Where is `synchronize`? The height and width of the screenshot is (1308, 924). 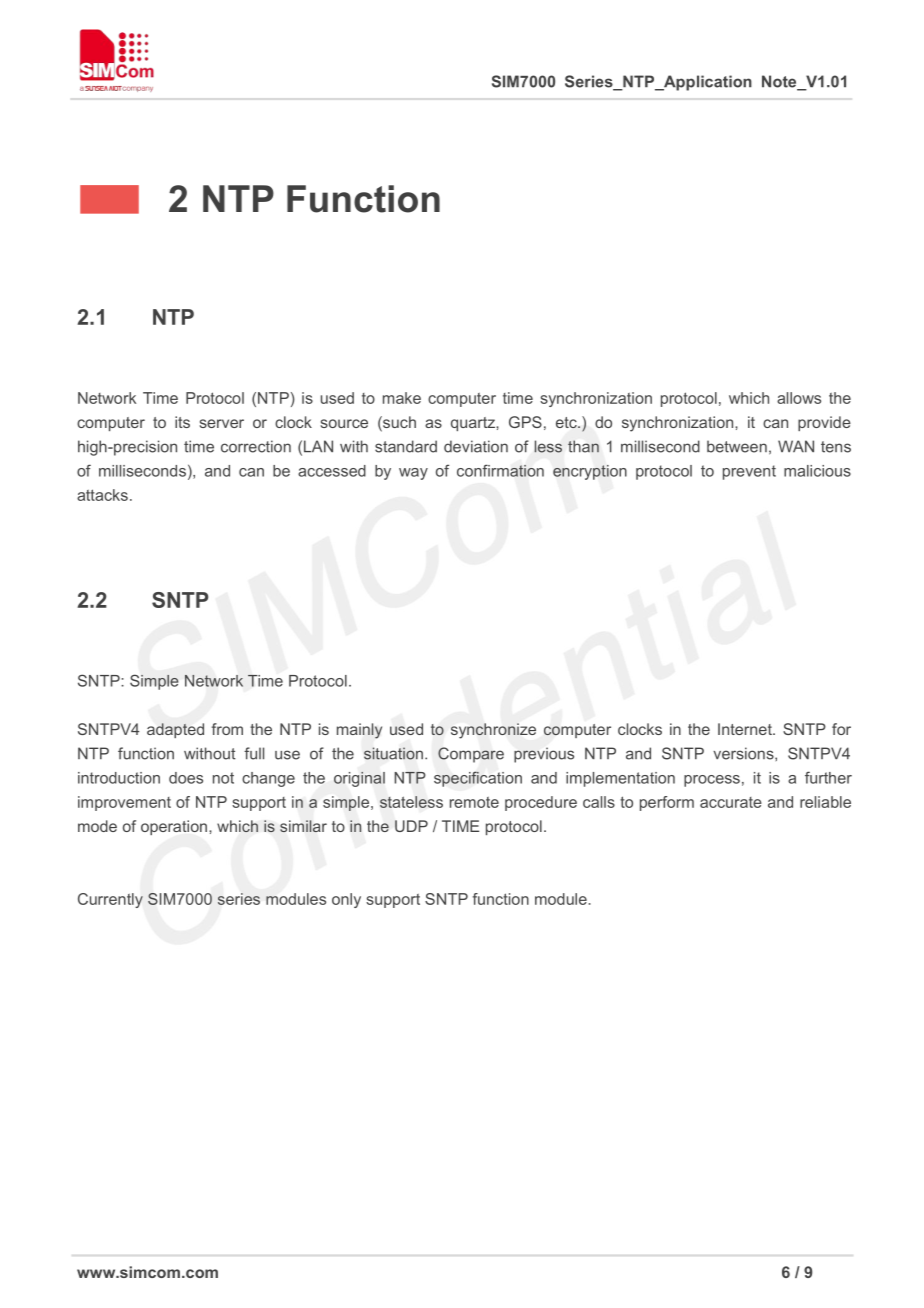 synchronize is located at coordinates (493, 731).
